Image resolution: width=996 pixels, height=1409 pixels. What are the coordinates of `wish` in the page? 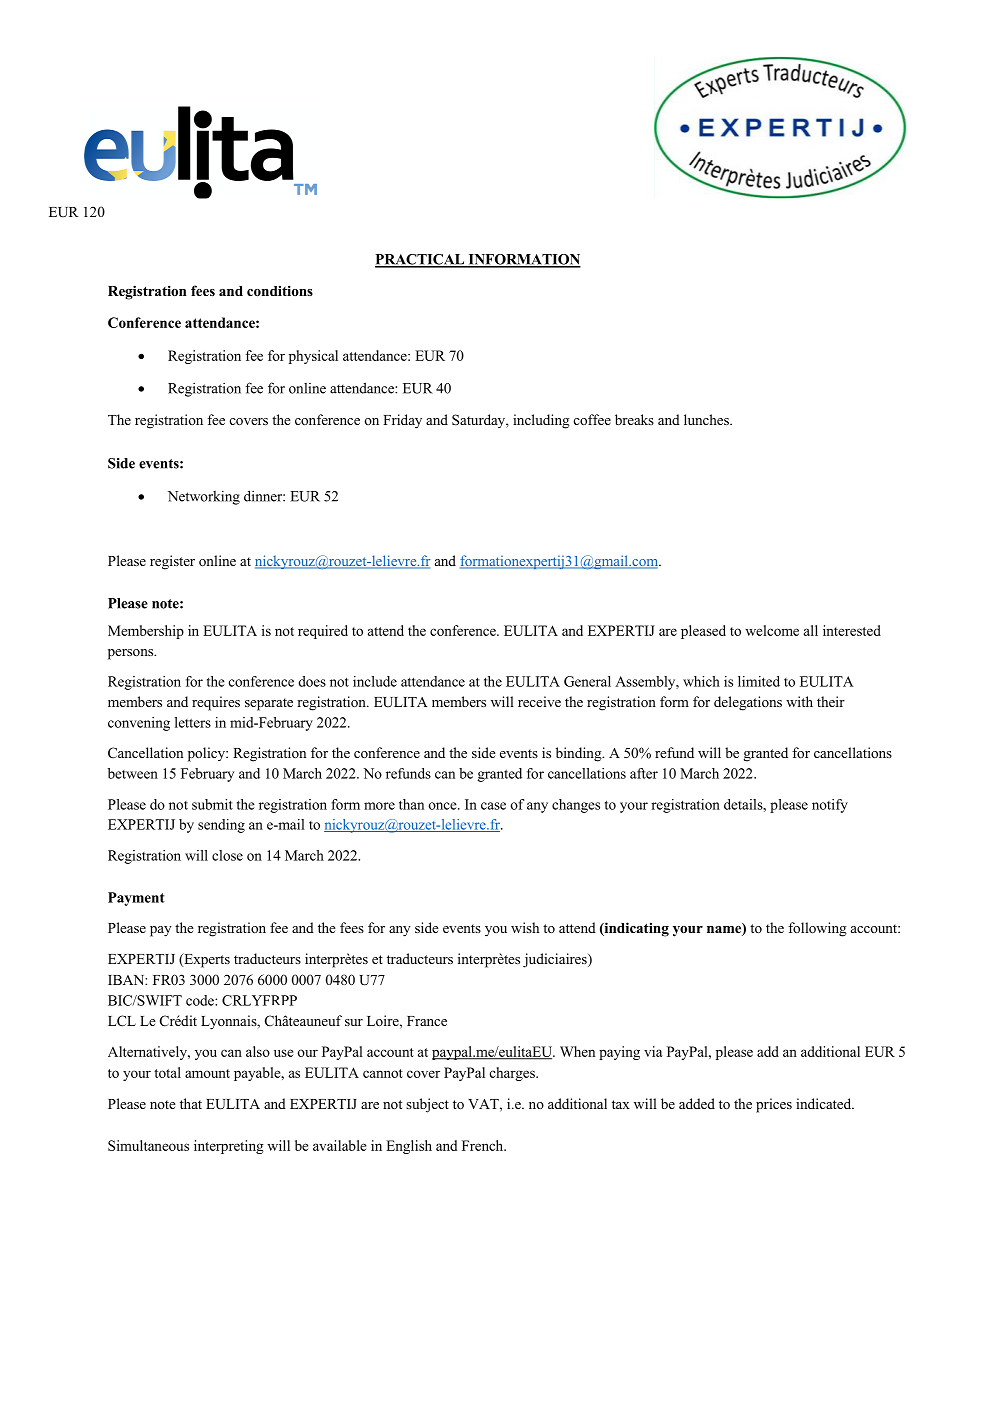 It's located at (525, 927).
